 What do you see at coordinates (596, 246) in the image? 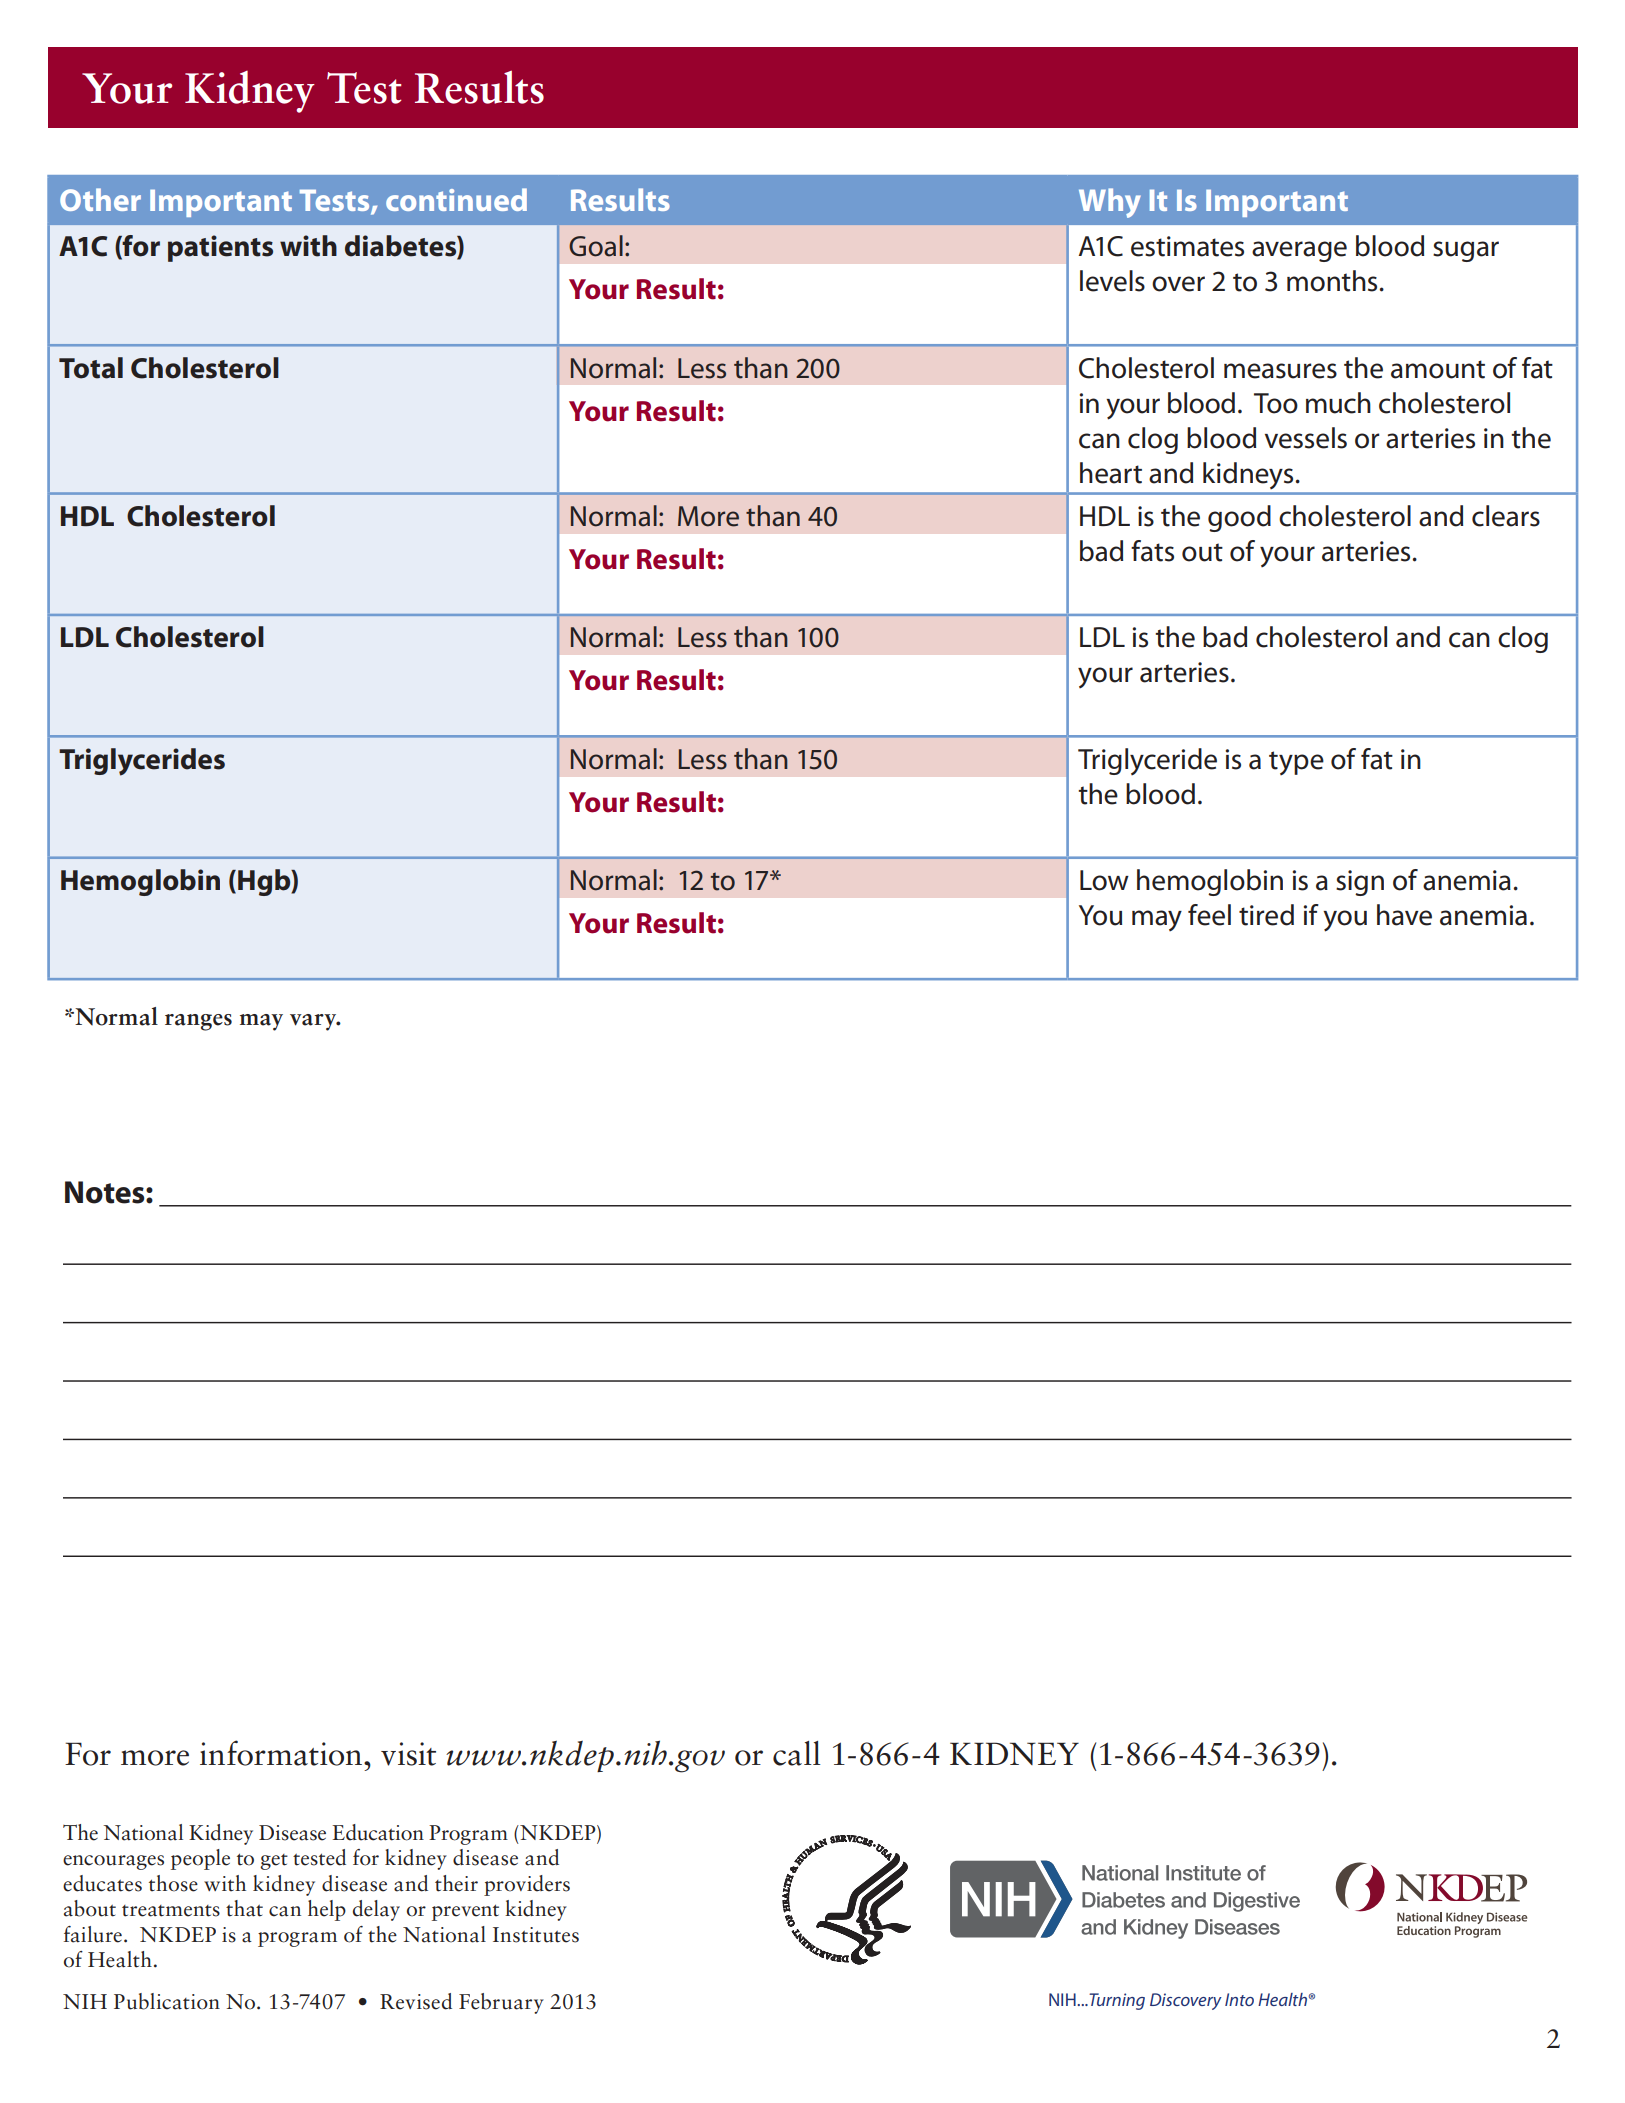
I see `Goal` at bounding box center [596, 246].
